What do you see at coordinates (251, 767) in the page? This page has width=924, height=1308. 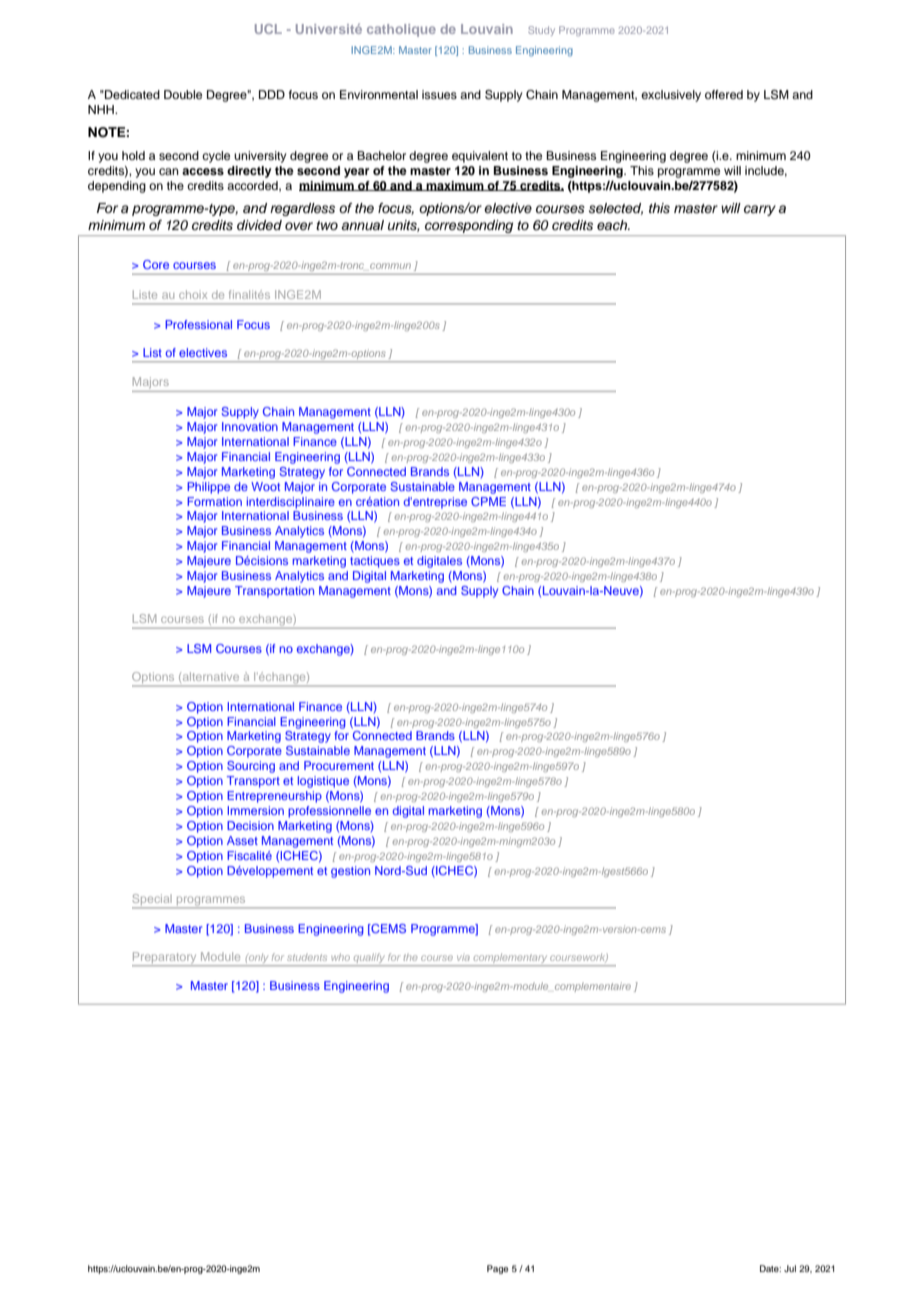 I see `Sourcing` at bounding box center [251, 767].
